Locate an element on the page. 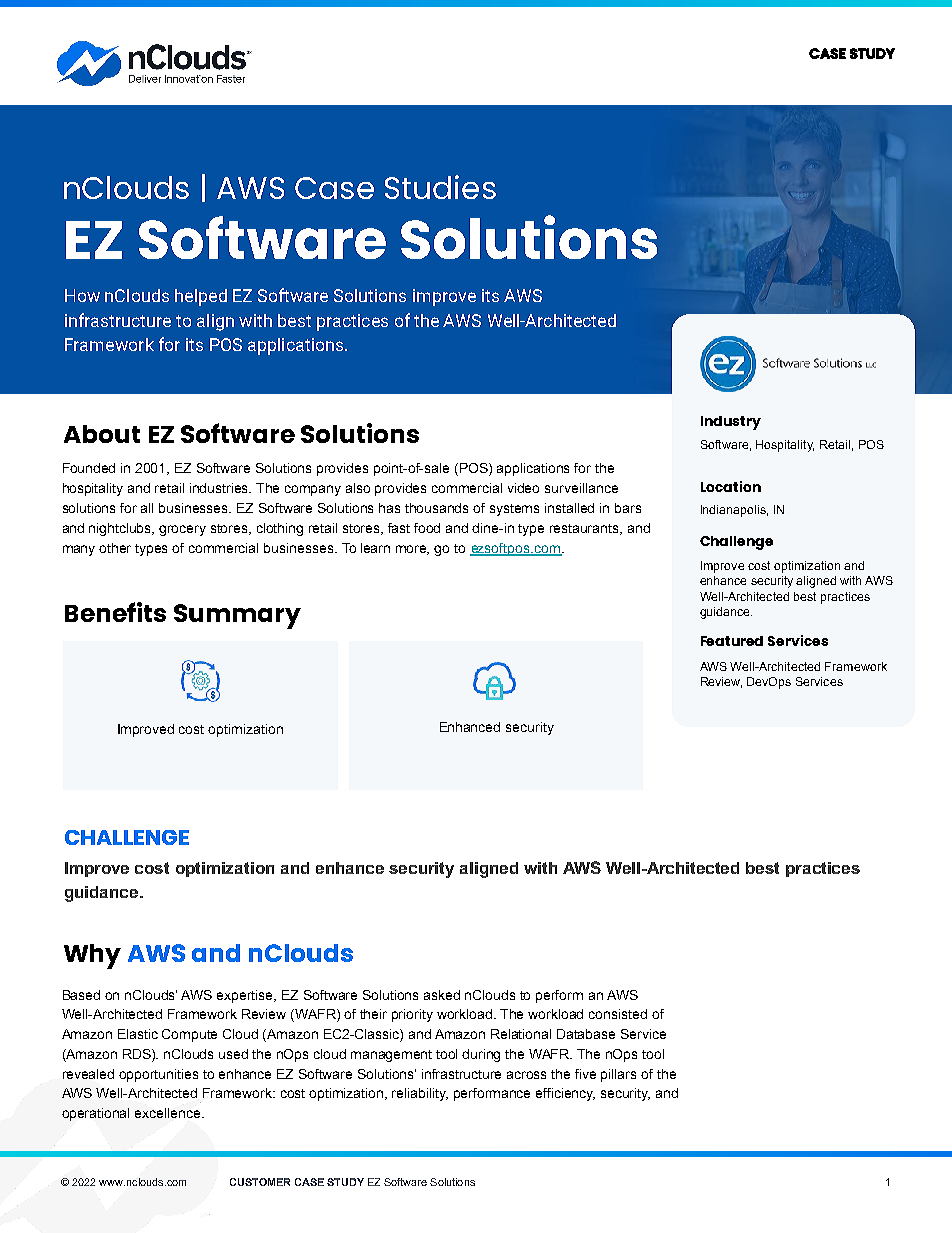 The height and width of the image is (1233, 952). Benefits is located at coordinates (115, 612).
